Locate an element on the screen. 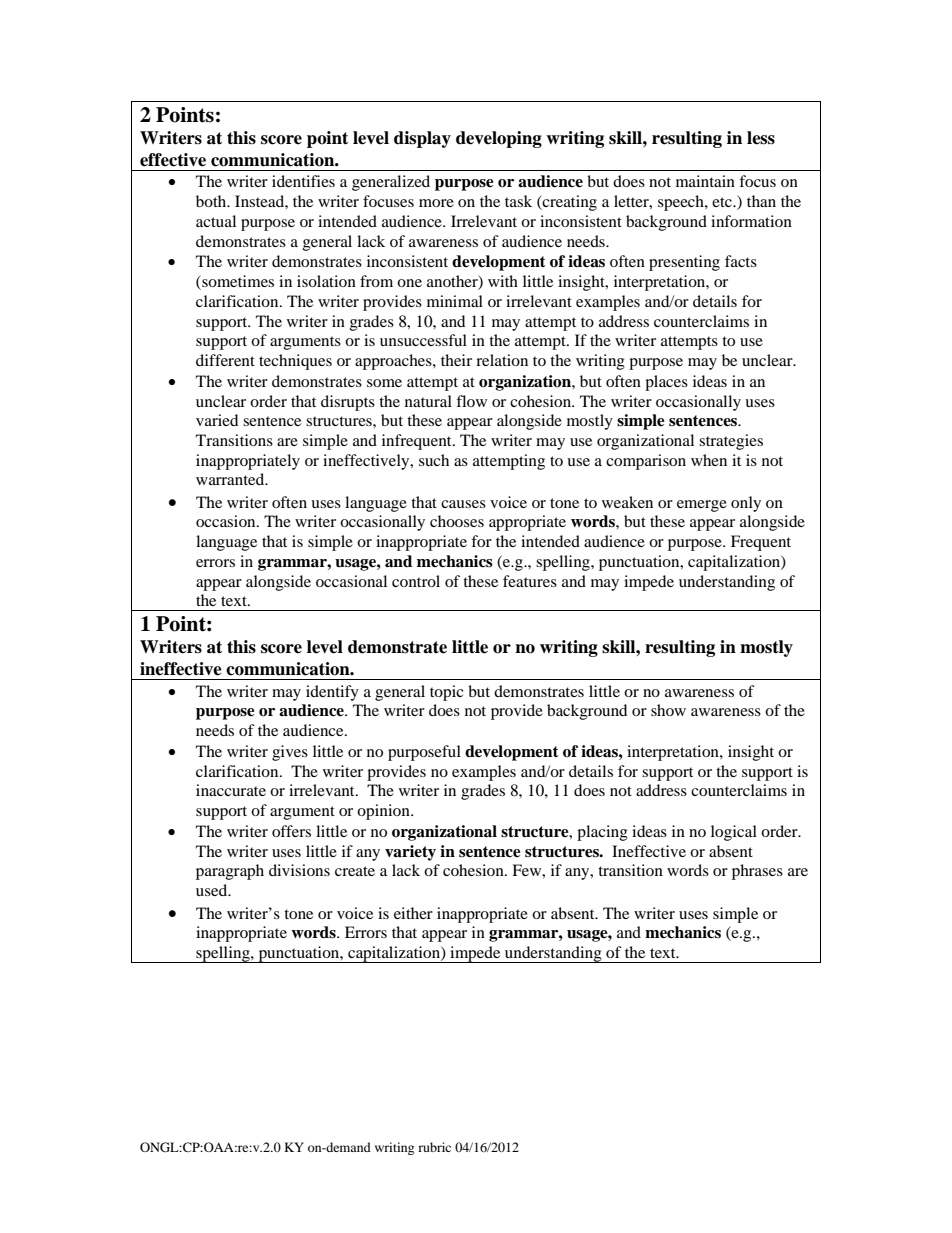  identify is located at coordinates (332, 693).
